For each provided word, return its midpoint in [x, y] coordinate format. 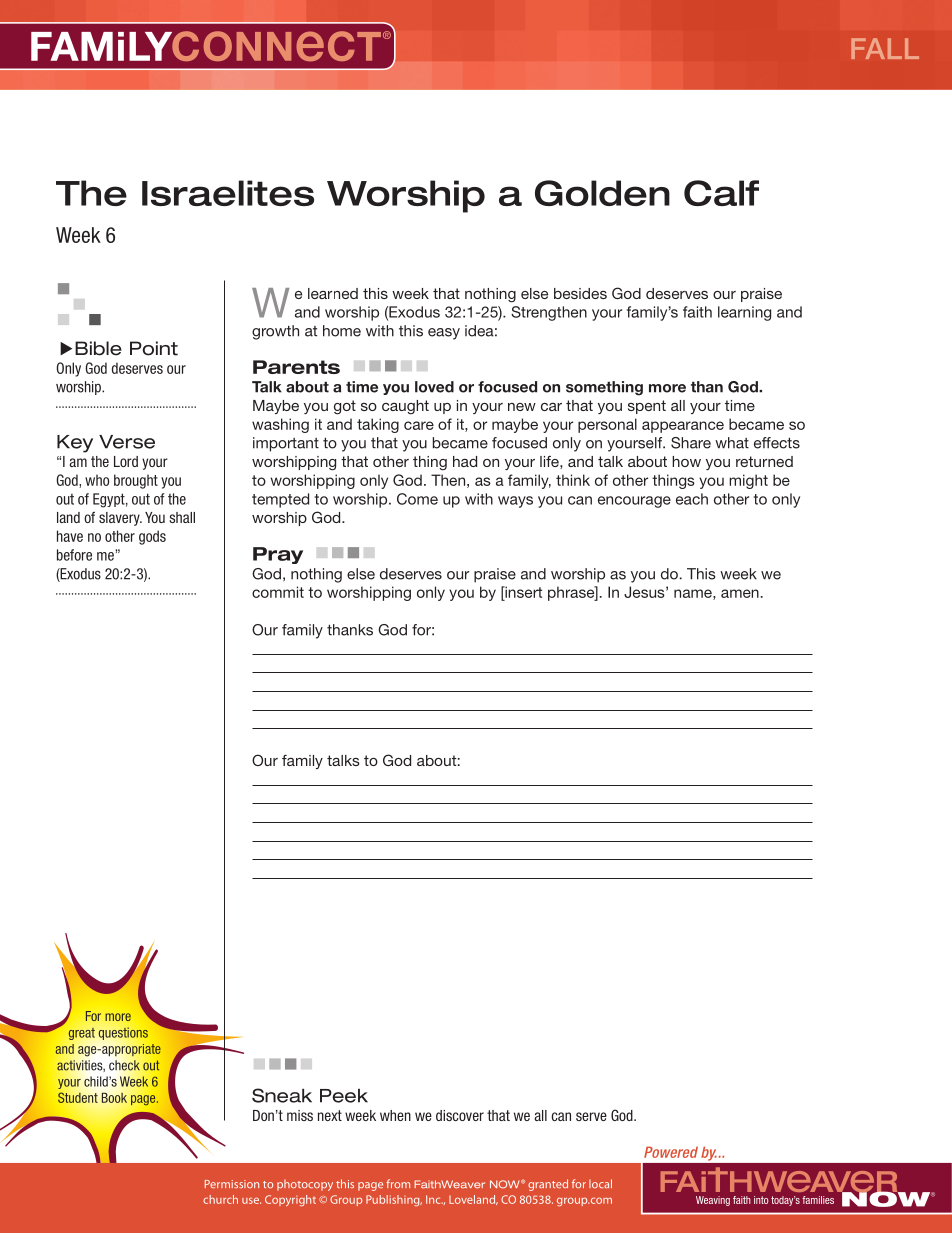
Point [154, 348]
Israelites [228, 193]
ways [515, 502]
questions [123, 1033]
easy [444, 334]
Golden [602, 193]
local [600, 1183]
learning [744, 313]
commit [278, 592]
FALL [885, 48]
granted [548, 1185]
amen [740, 593]
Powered [671, 1152]
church [220, 1199]
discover [460, 1115]
